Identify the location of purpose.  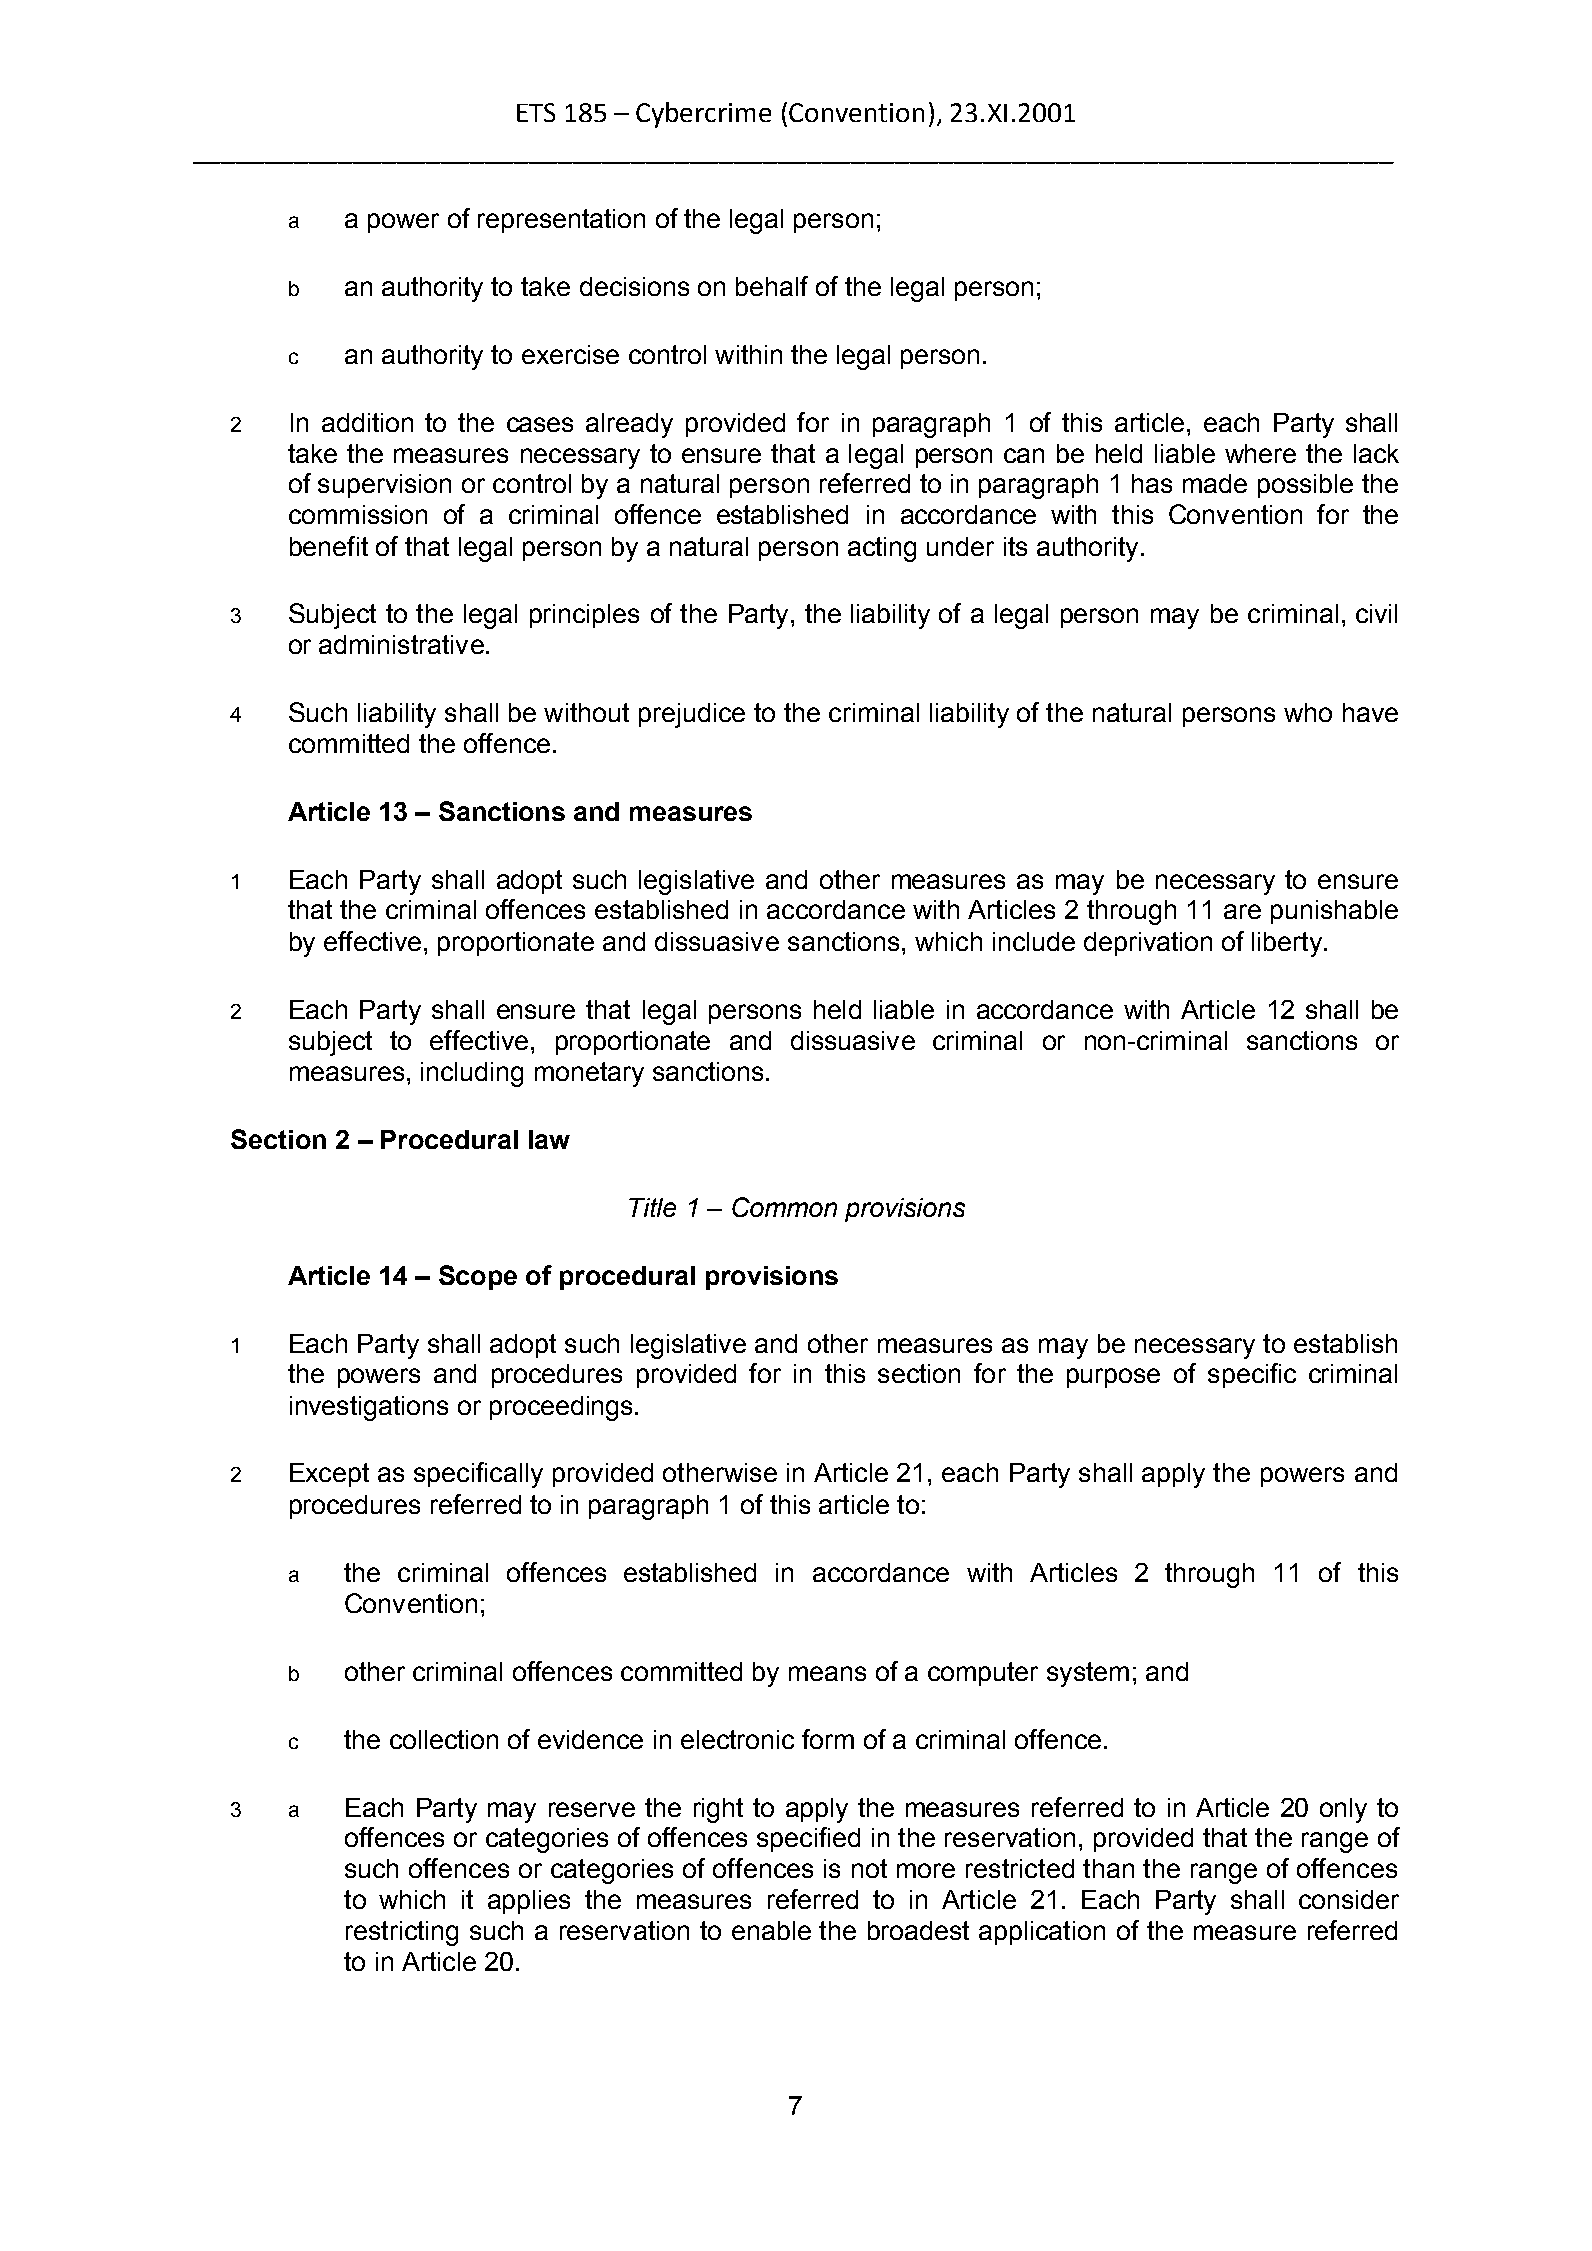
(1113, 1378).
